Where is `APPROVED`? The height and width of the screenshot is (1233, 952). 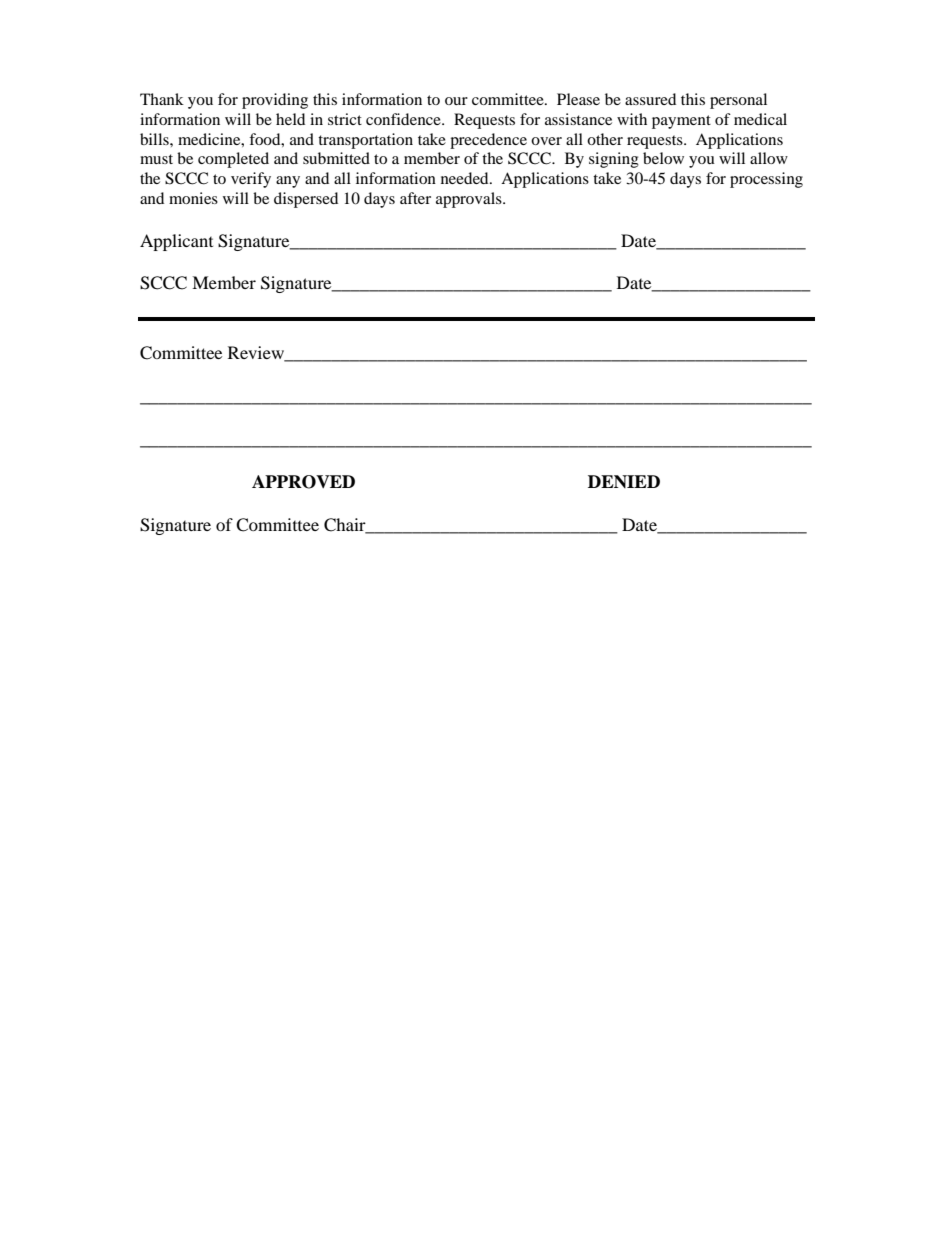 APPROVED is located at coordinates (303, 482).
